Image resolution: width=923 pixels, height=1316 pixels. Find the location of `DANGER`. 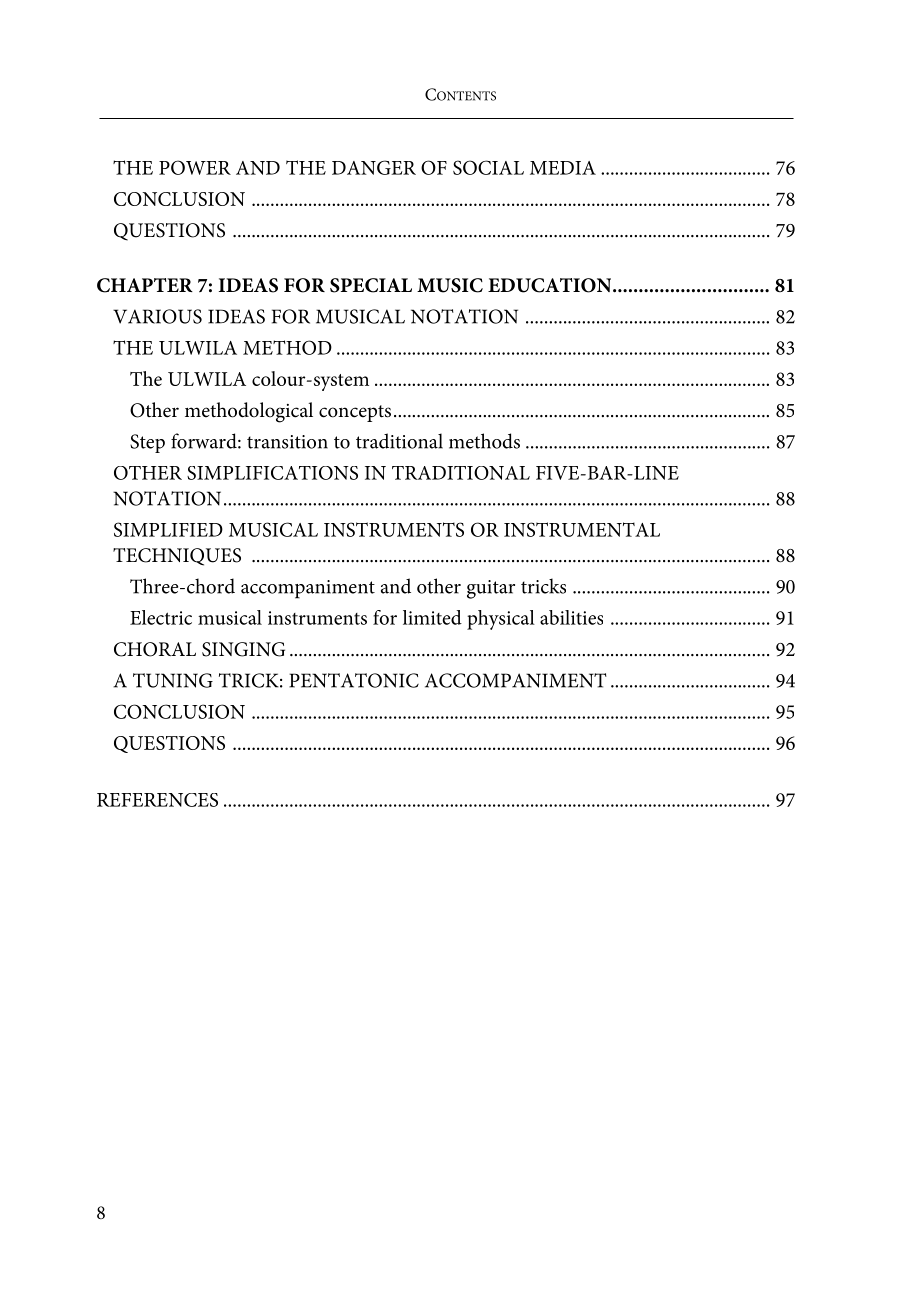

DANGER is located at coordinates (374, 167).
